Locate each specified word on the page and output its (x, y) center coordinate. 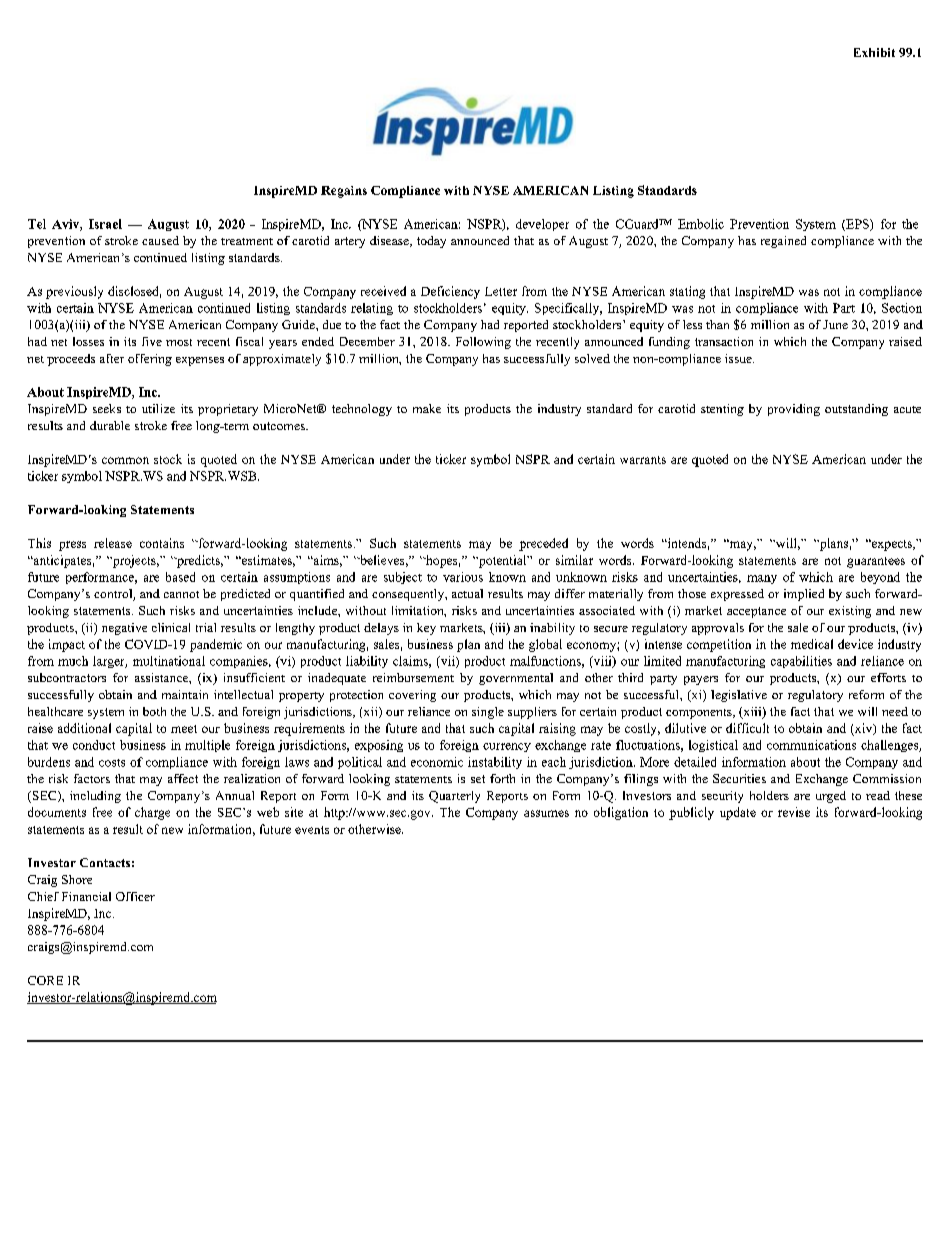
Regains (344, 192)
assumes (546, 813)
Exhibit (874, 52)
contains (162, 543)
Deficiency (450, 292)
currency (507, 747)
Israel (105, 224)
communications (811, 745)
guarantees (876, 562)
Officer (135, 896)
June (835, 324)
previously (74, 292)
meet (184, 729)
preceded (543, 544)
